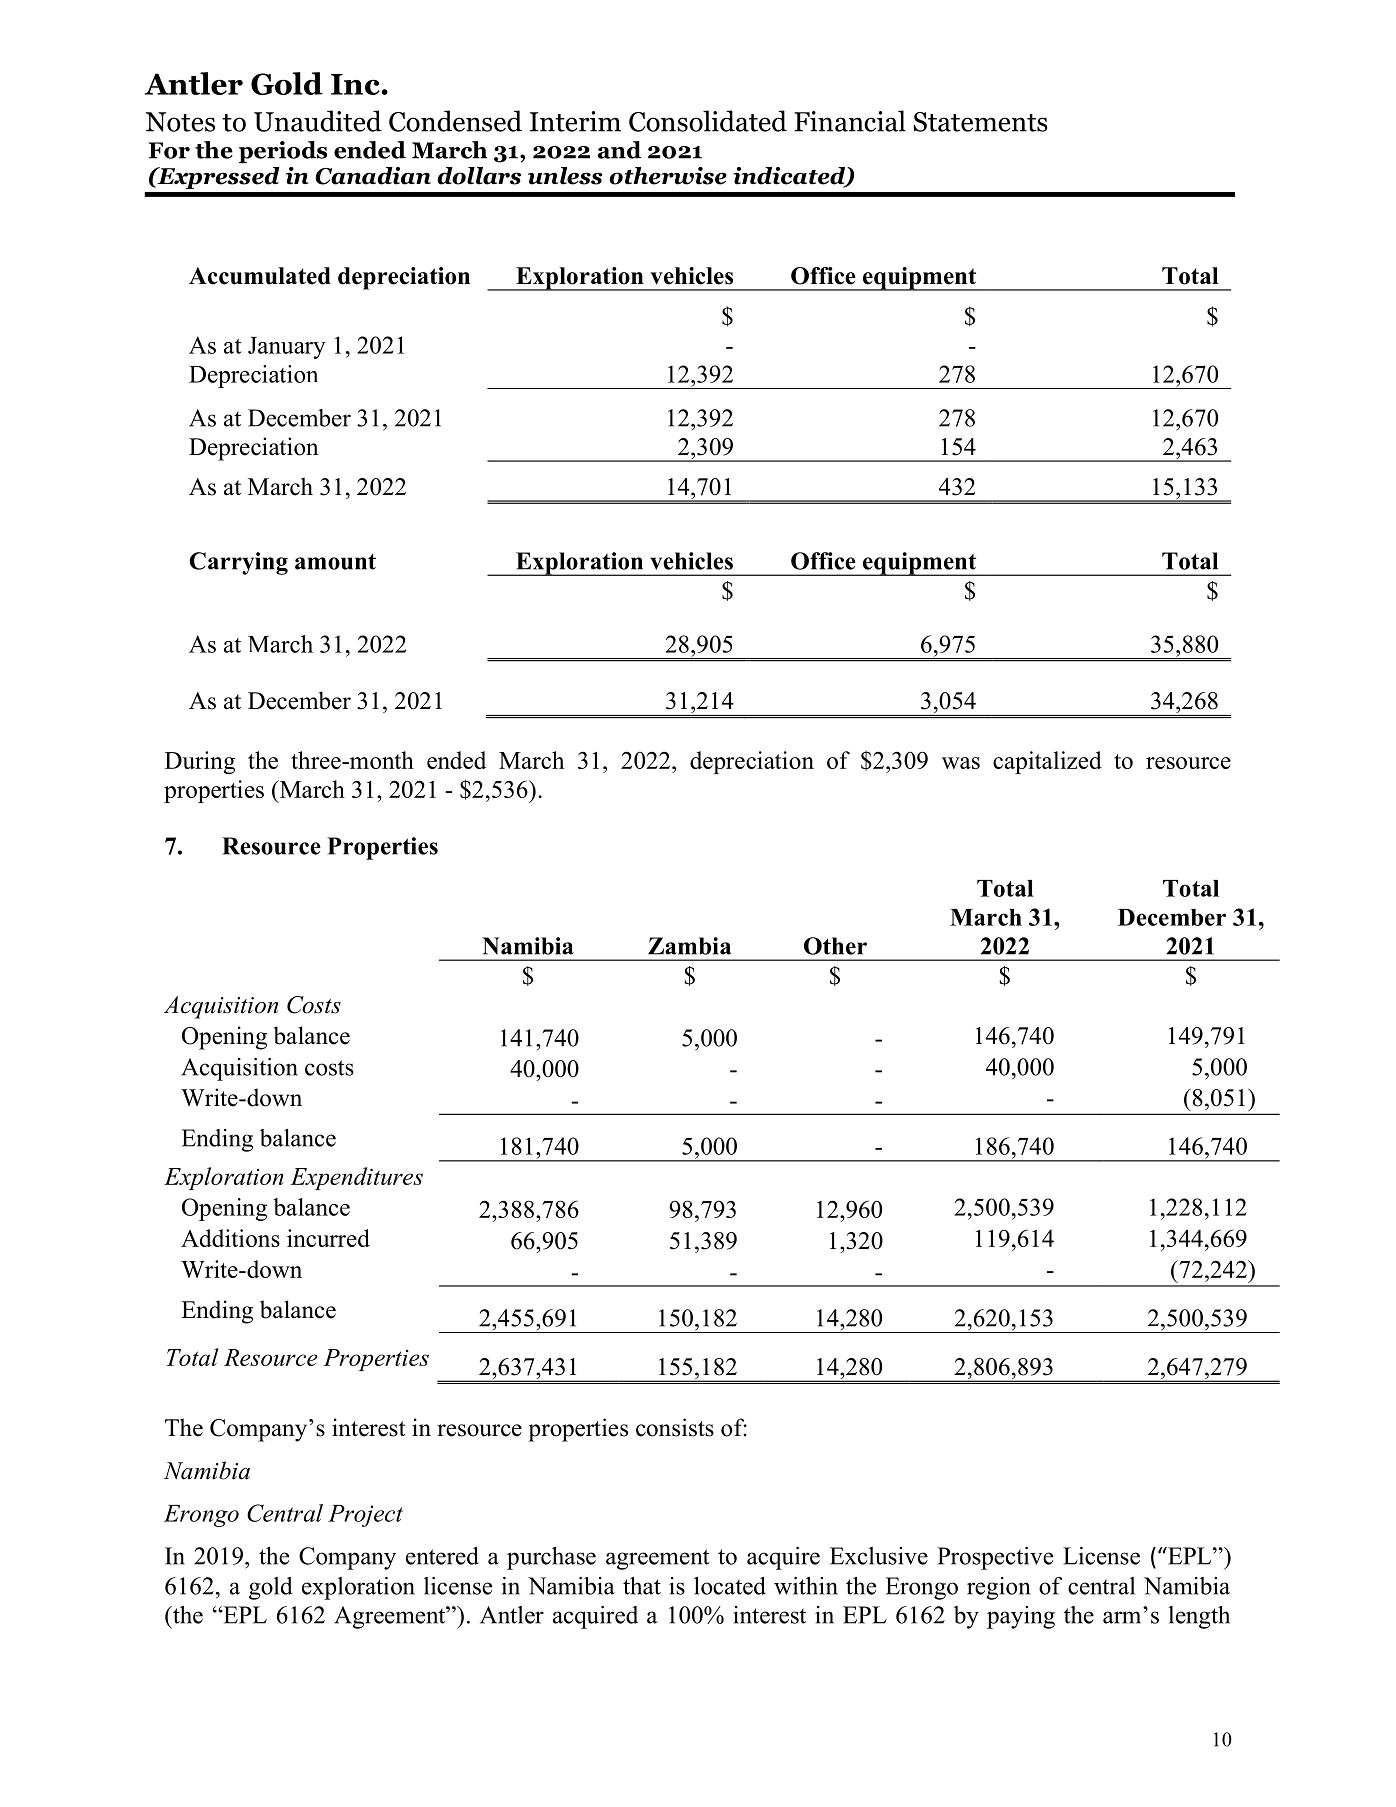  Describe the element at coordinates (283, 152) in the document. I see `periods` at that location.
